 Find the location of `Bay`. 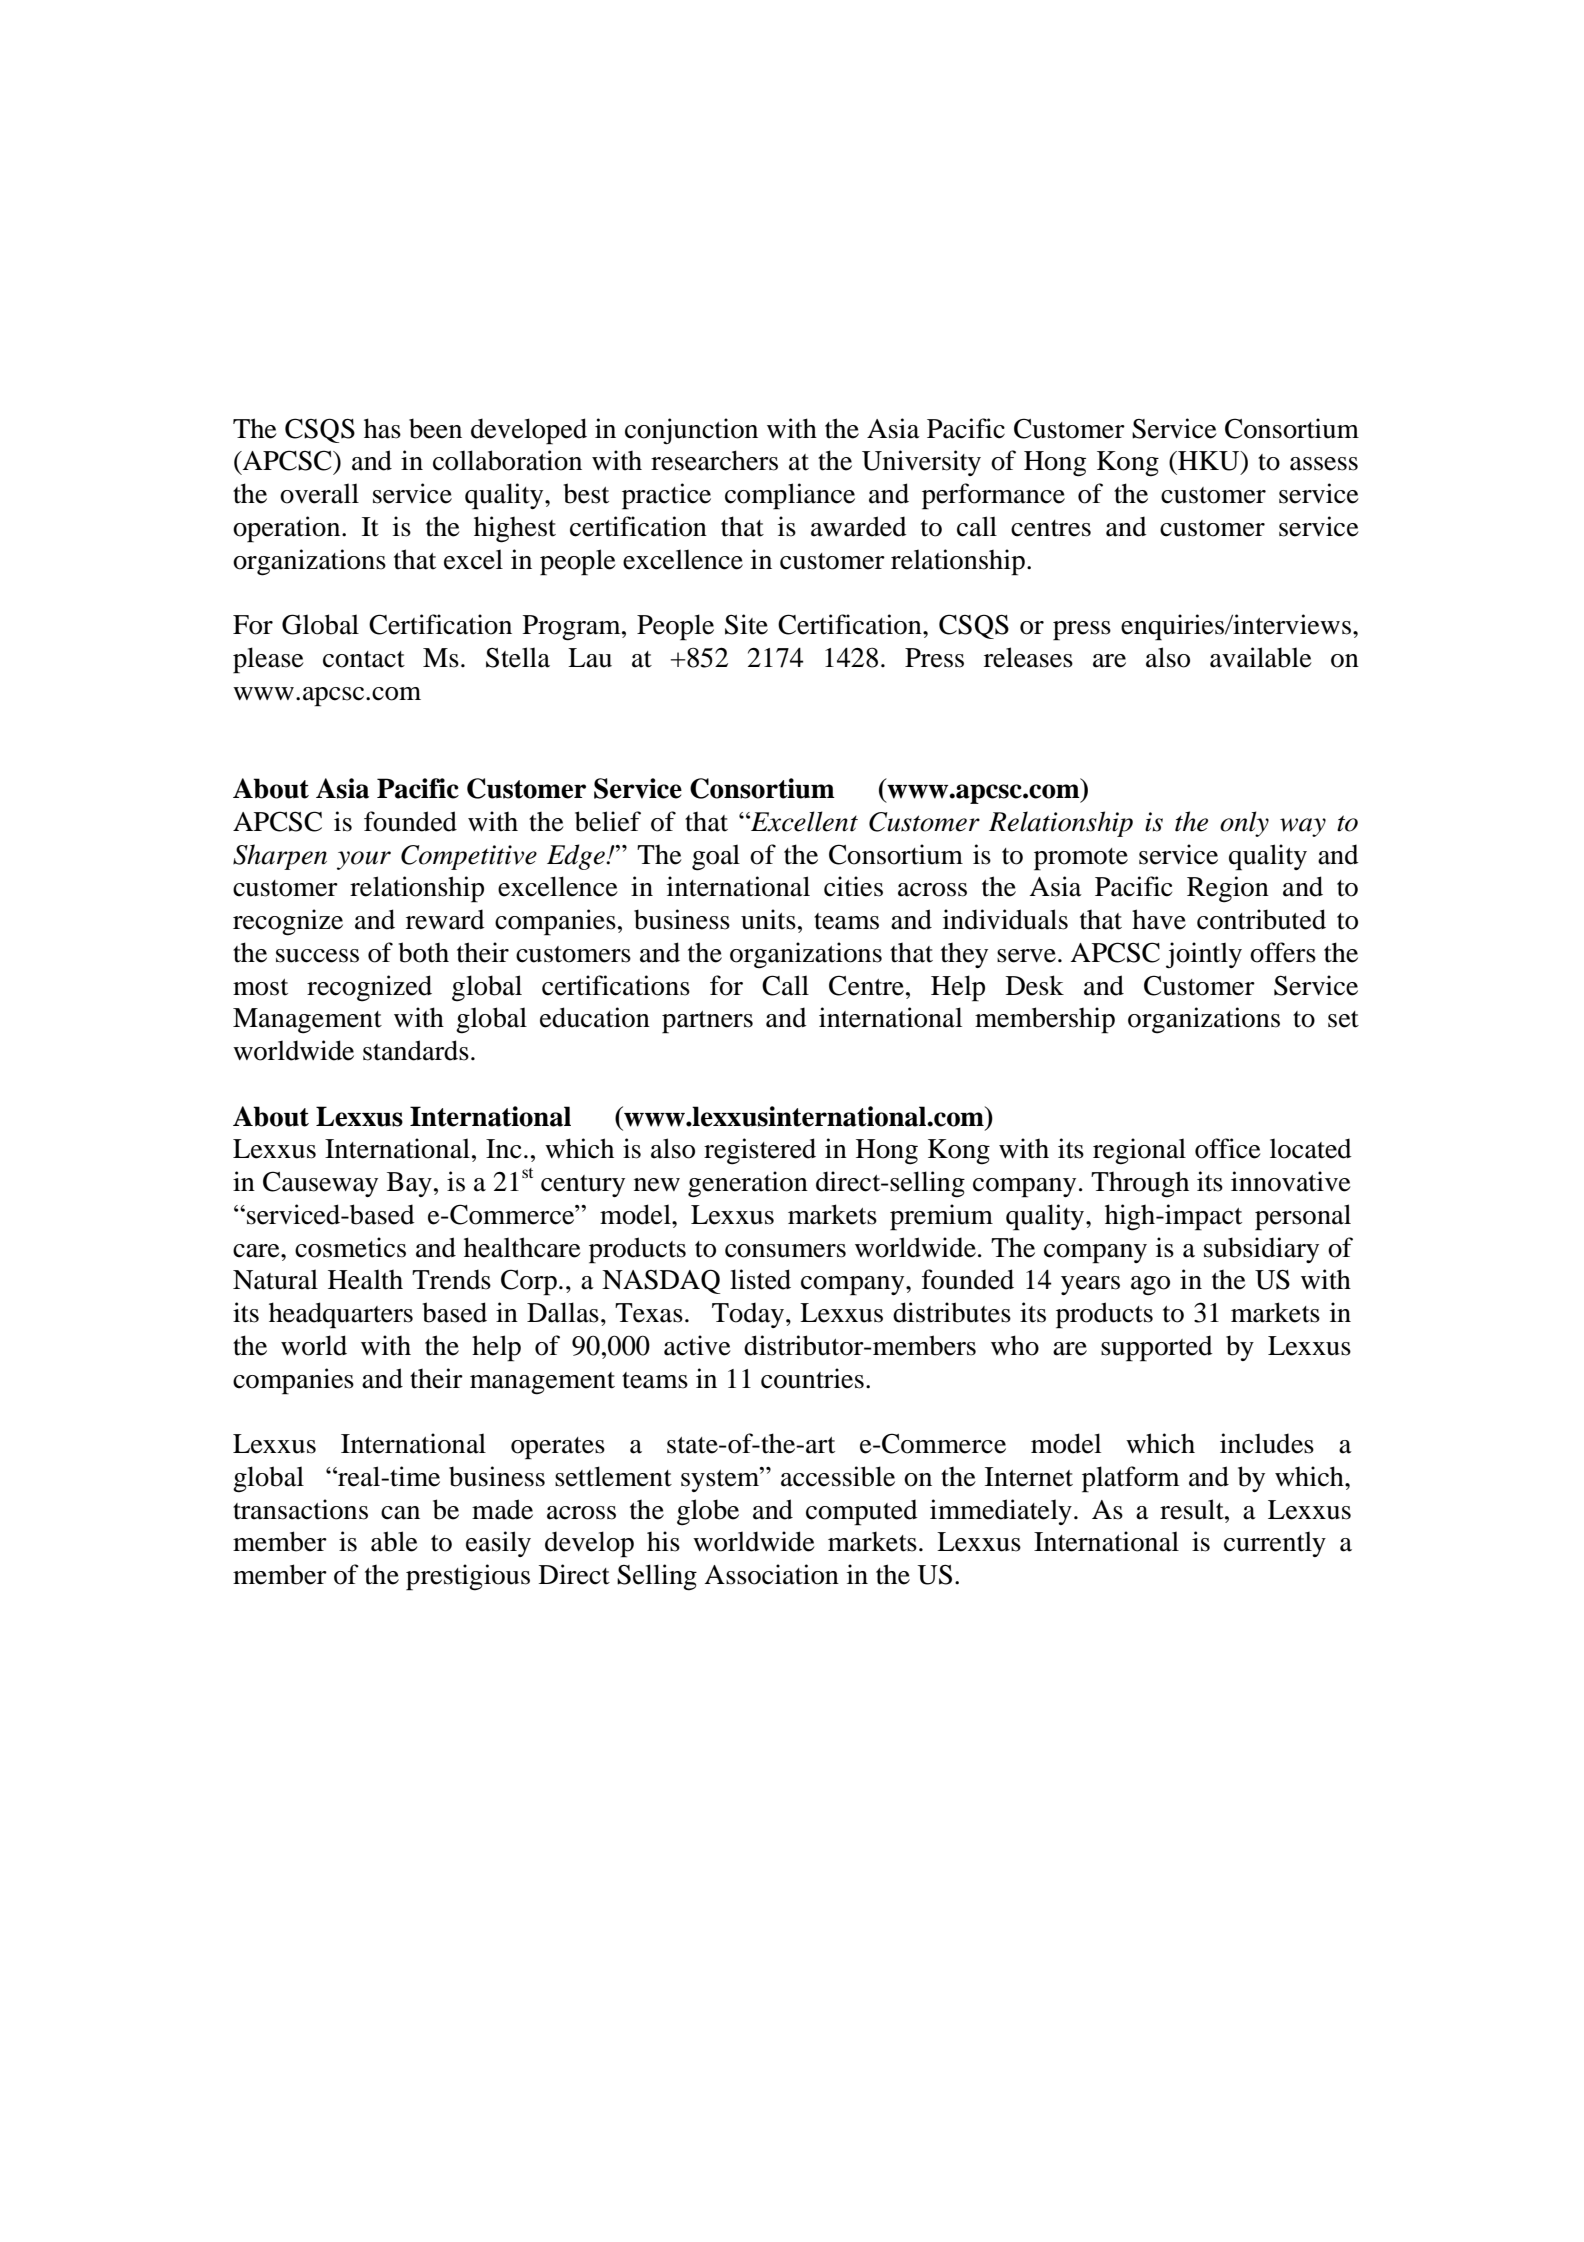

Bay is located at coordinates (409, 1184).
